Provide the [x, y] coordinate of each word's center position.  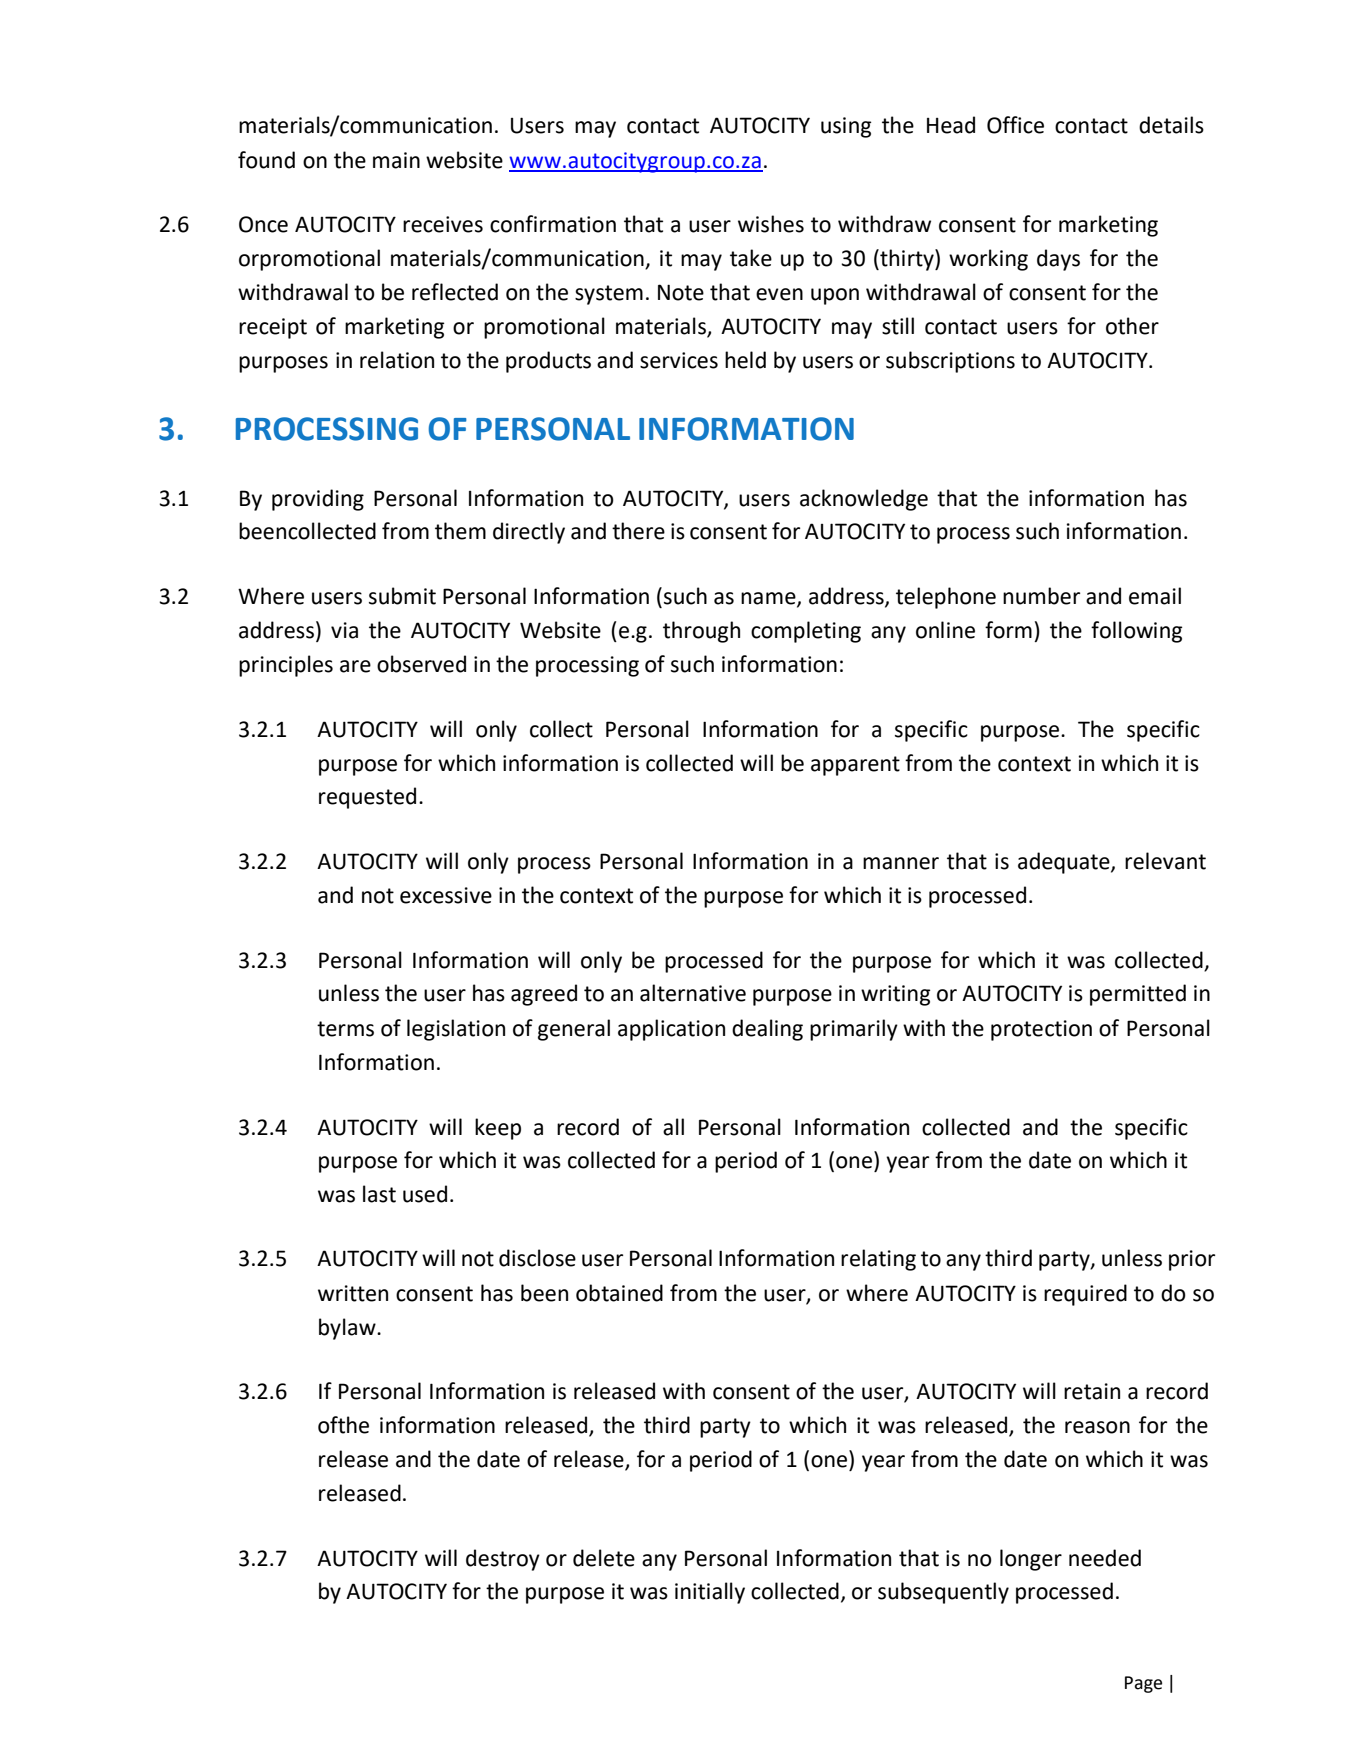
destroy [503, 1560]
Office [1015, 125]
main [396, 160]
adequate [1065, 863]
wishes [771, 224]
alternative [693, 993]
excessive [446, 895]
